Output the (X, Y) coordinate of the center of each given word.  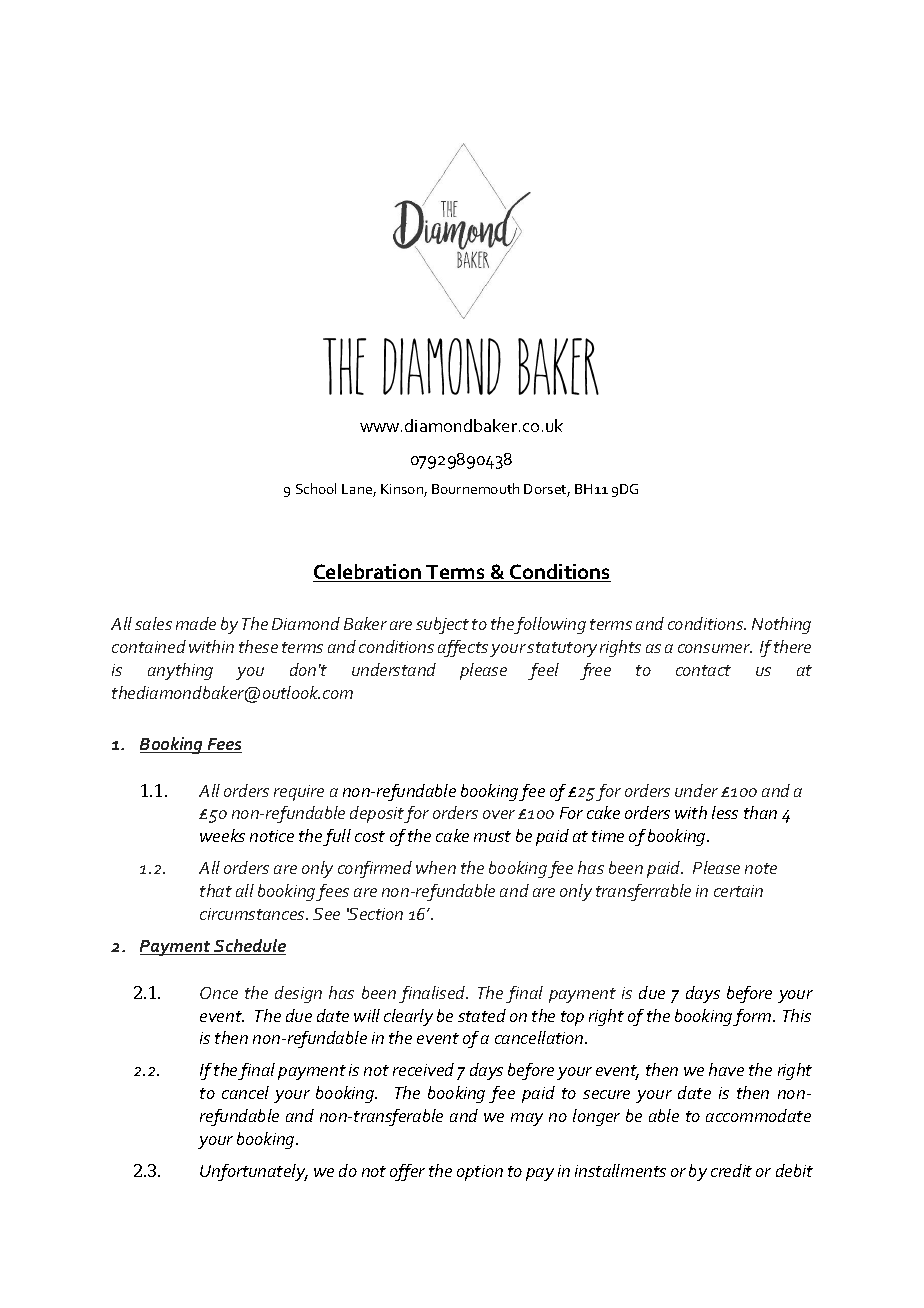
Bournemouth (475, 488)
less (725, 812)
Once (219, 993)
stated (482, 1015)
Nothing (781, 625)
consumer (715, 648)
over (499, 814)
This (797, 1015)
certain (738, 891)
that (216, 890)
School (316, 488)
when (436, 867)
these (258, 646)
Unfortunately (254, 1172)
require (299, 793)
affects (463, 648)
